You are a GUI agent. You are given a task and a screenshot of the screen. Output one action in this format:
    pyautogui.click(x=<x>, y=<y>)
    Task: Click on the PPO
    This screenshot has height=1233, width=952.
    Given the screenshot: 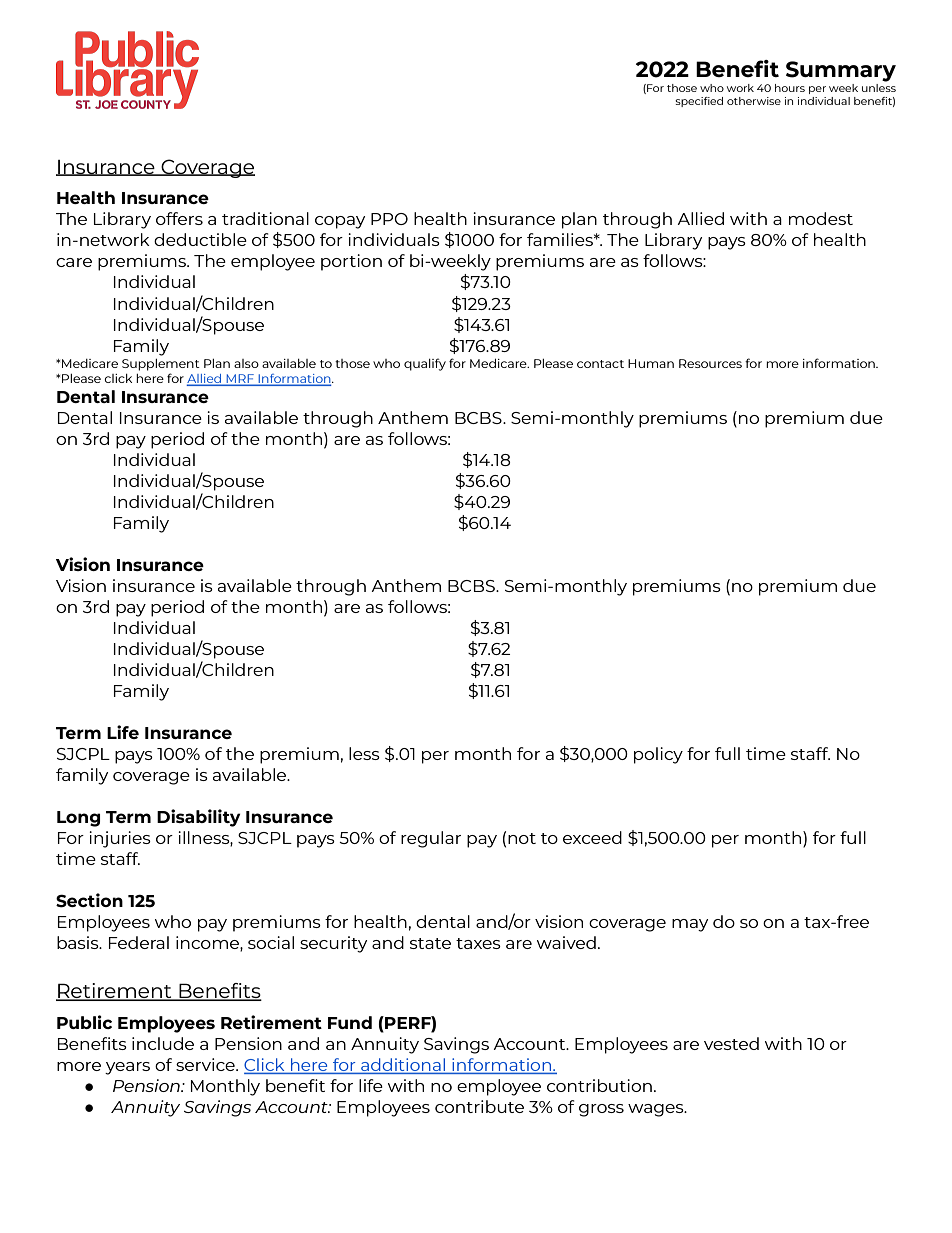 What is the action you would take?
    pyautogui.click(x=389, y=219)
